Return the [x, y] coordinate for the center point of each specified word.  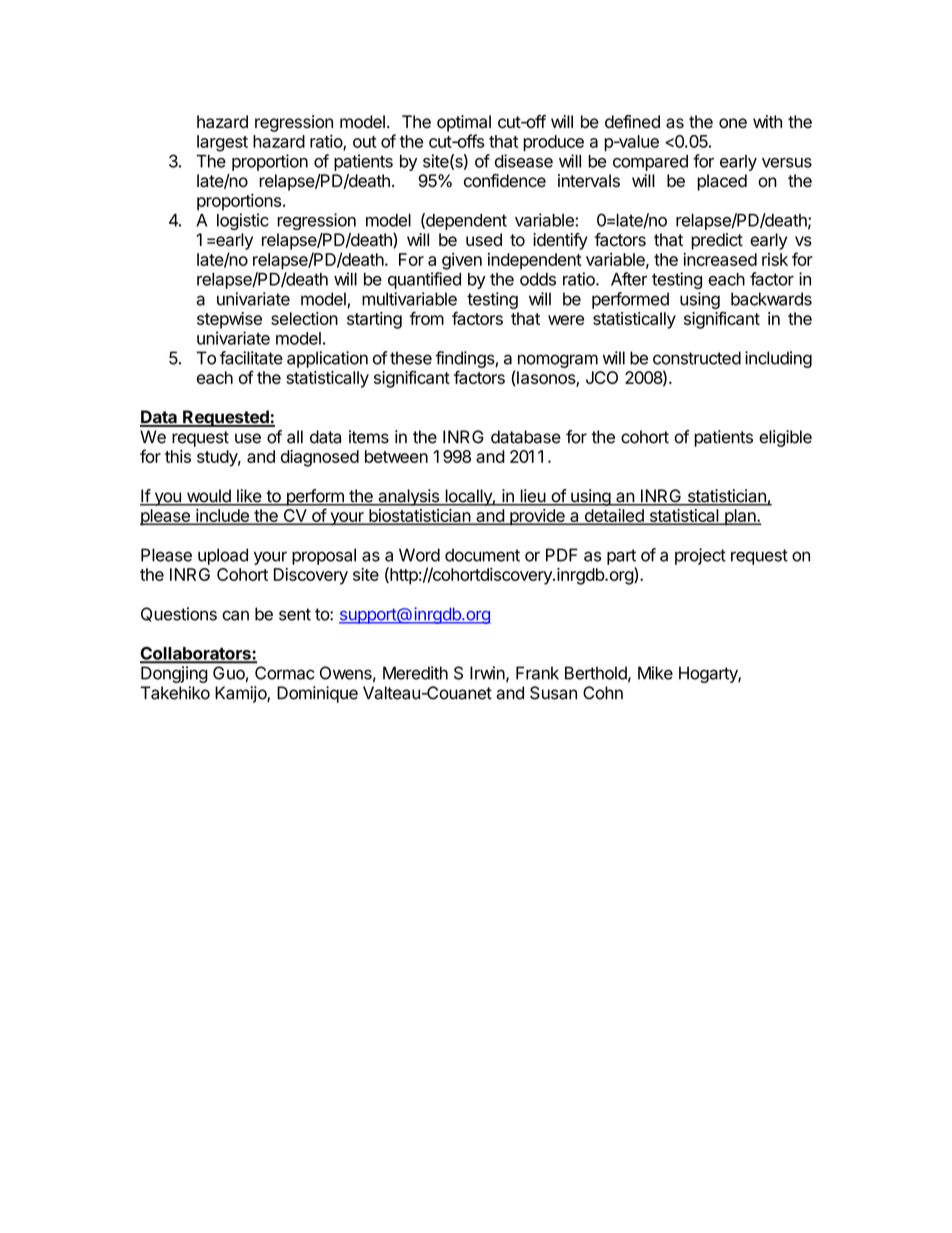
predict [717, 241]
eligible [785, 438]
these [411, 358]
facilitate [251, 358]
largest [222, 143]
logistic [243, 221]
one [733, 123]
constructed [697, 358]
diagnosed [320, 458]
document [482, 555]
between [396, 456]
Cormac [284, 673]
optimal [464, 123]
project [700, 556]
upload [223, 556]
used [484, 240]
